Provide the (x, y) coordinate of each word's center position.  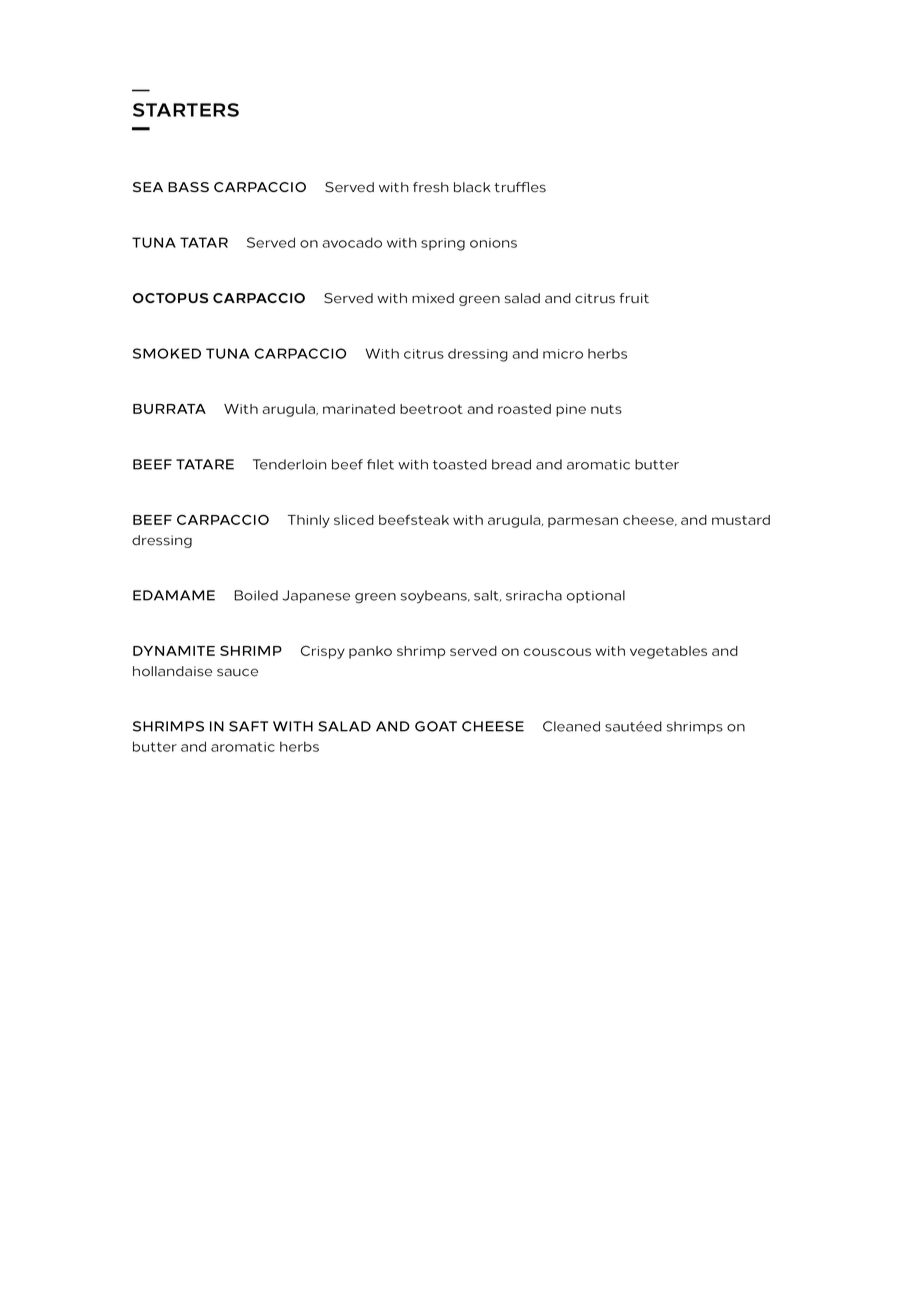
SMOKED (167, 353)
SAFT (248, 726)
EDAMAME (174, 595)
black (472, 187)
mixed (433, 298)
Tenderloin (289, 464)
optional (596, 596)
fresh (431, 187)
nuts (606, 409)
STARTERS (186, 110)
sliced (354, 520)
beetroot (431, 409)
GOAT (436, 726)
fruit (634, 298)
